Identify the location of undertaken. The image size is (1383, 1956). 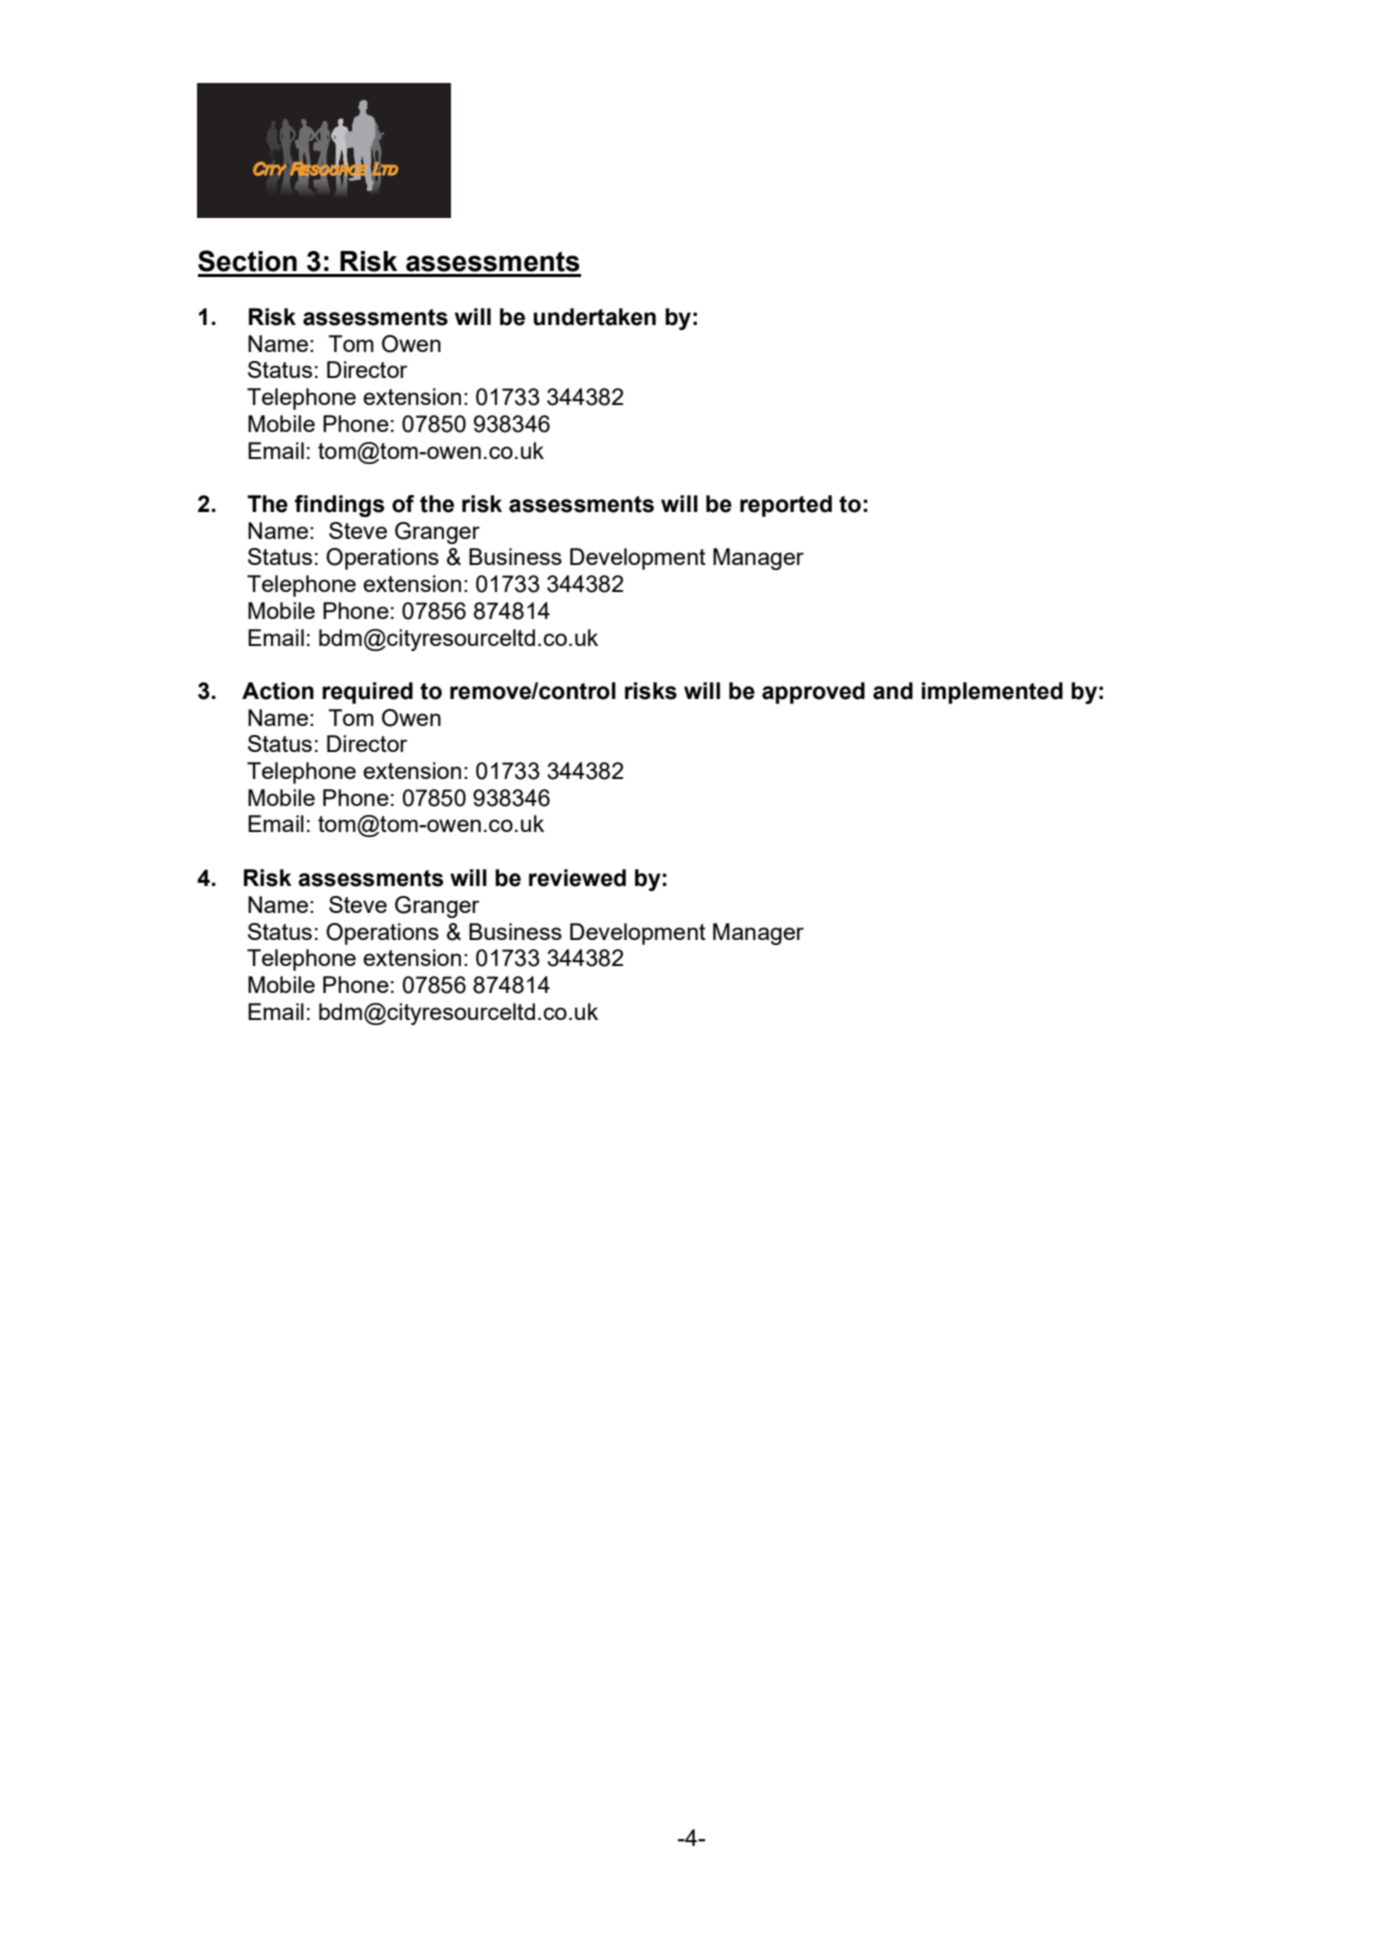
(594, 317).
